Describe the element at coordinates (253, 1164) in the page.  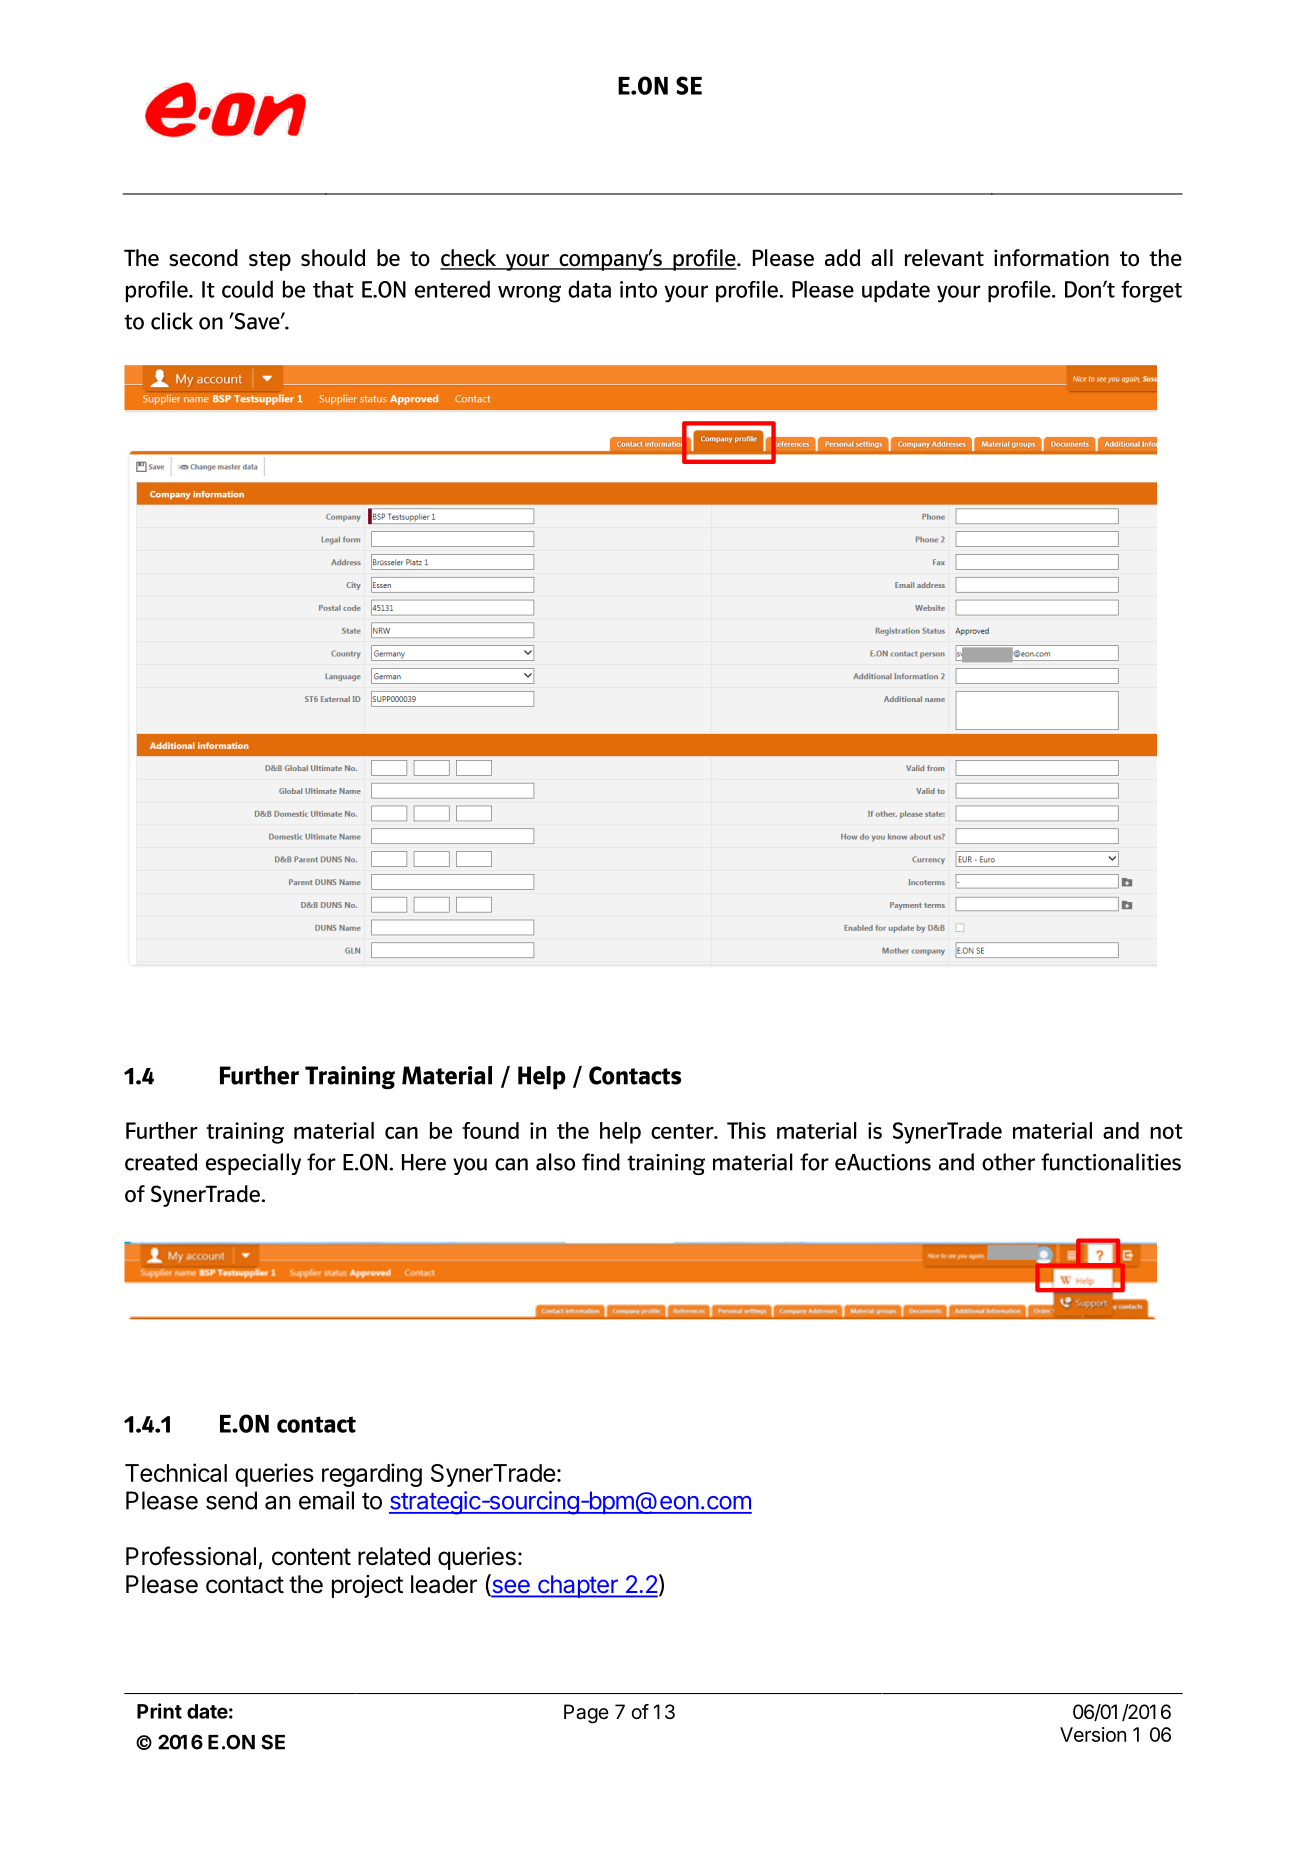
I see `especially` at that location.
